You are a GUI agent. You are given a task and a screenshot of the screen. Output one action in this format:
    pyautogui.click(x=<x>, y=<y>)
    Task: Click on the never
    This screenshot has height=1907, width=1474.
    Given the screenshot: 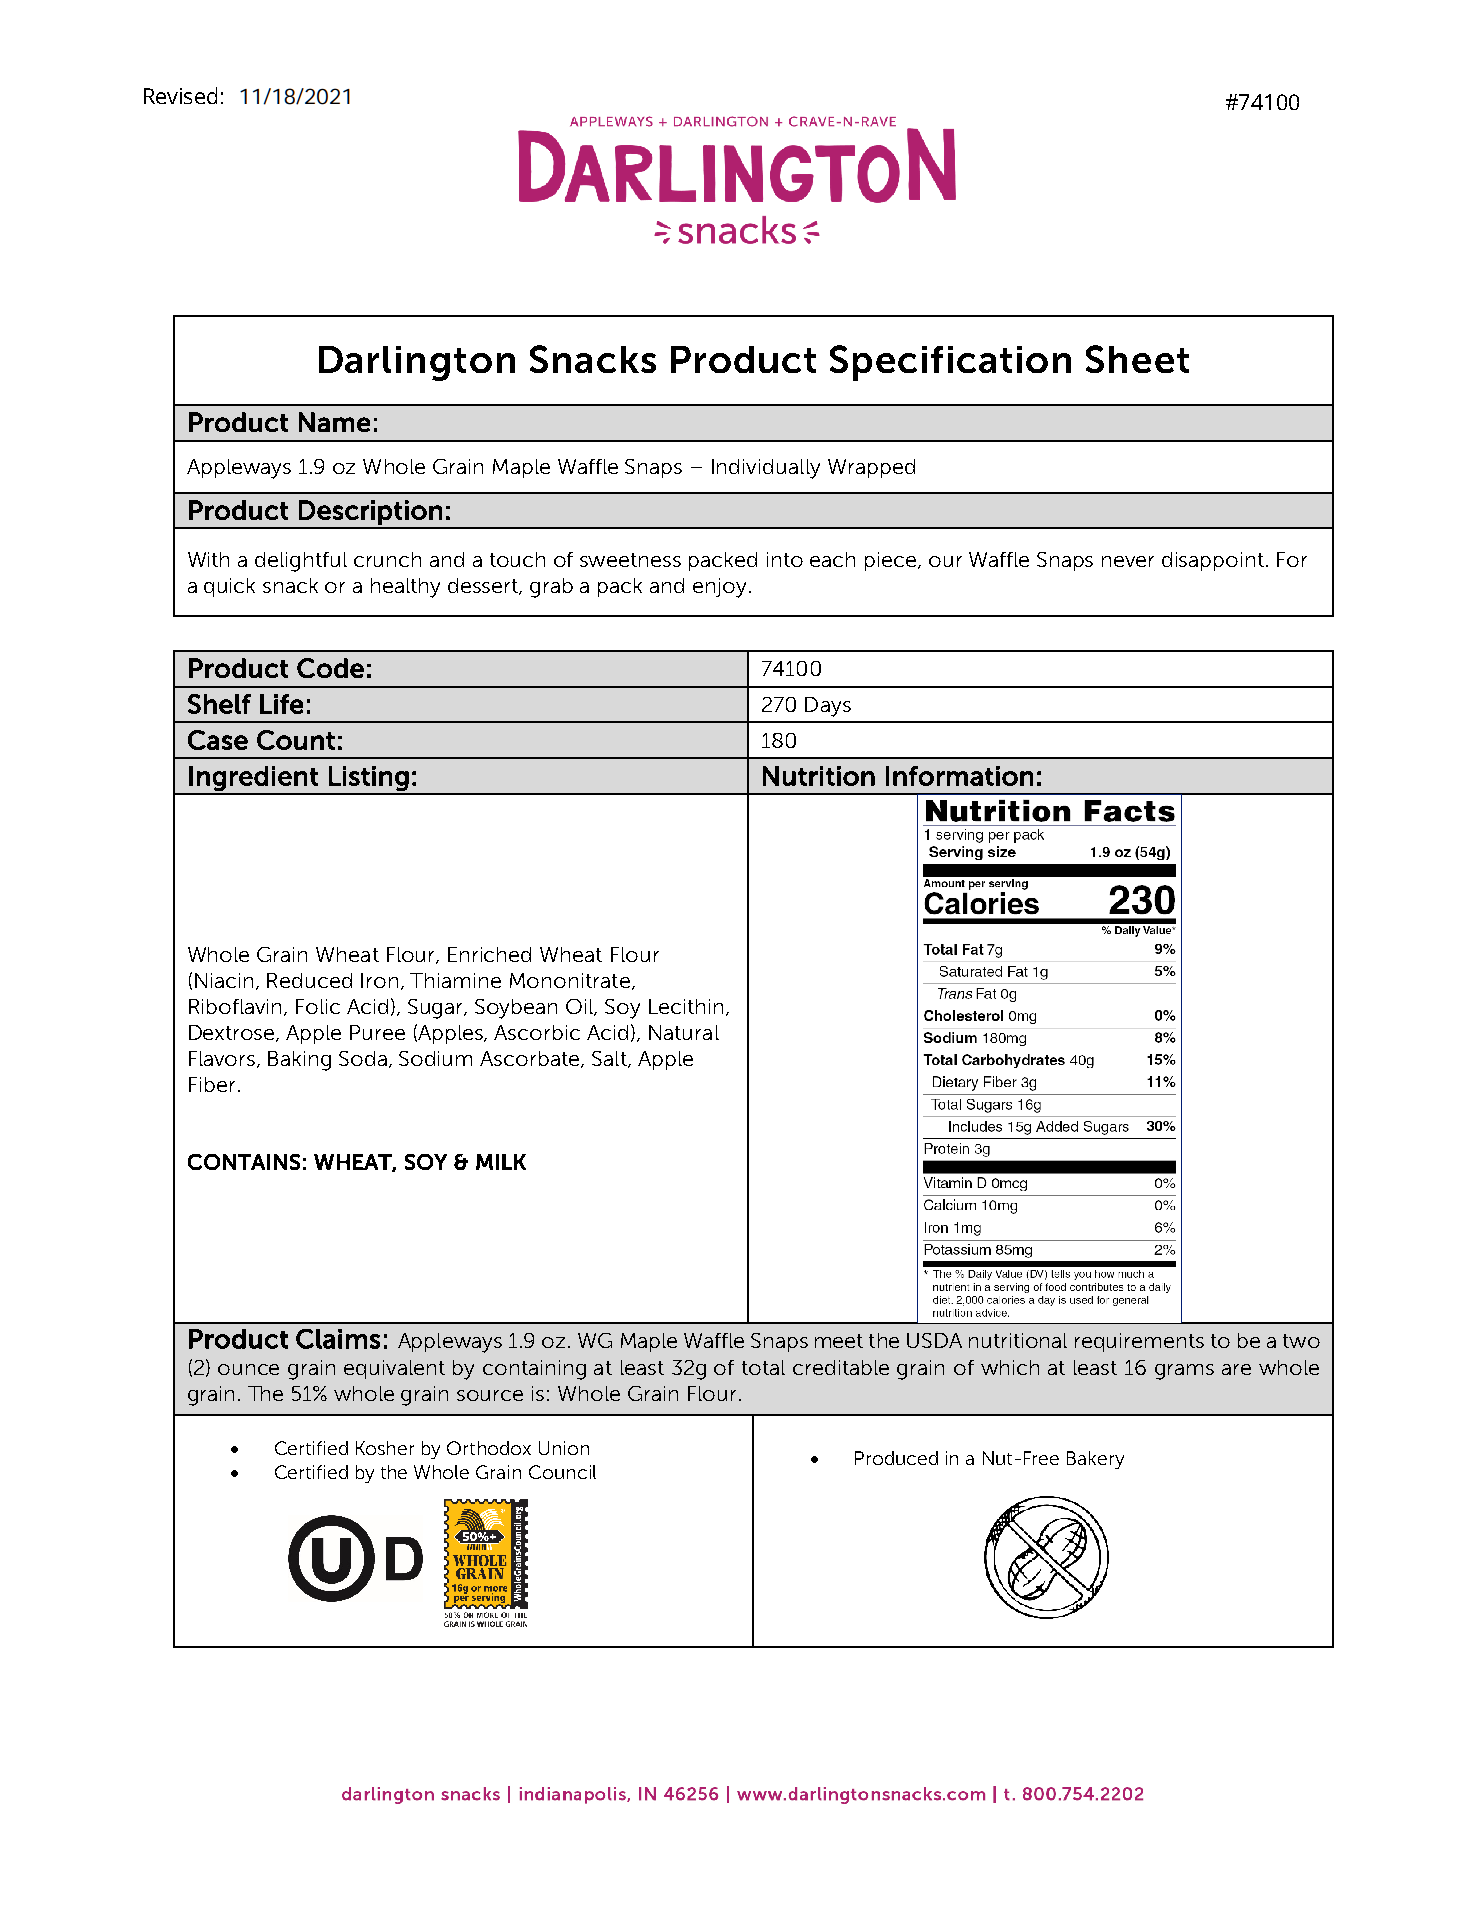 What is the action you would take?
    pyautogui.click(x=1128, y=561)
